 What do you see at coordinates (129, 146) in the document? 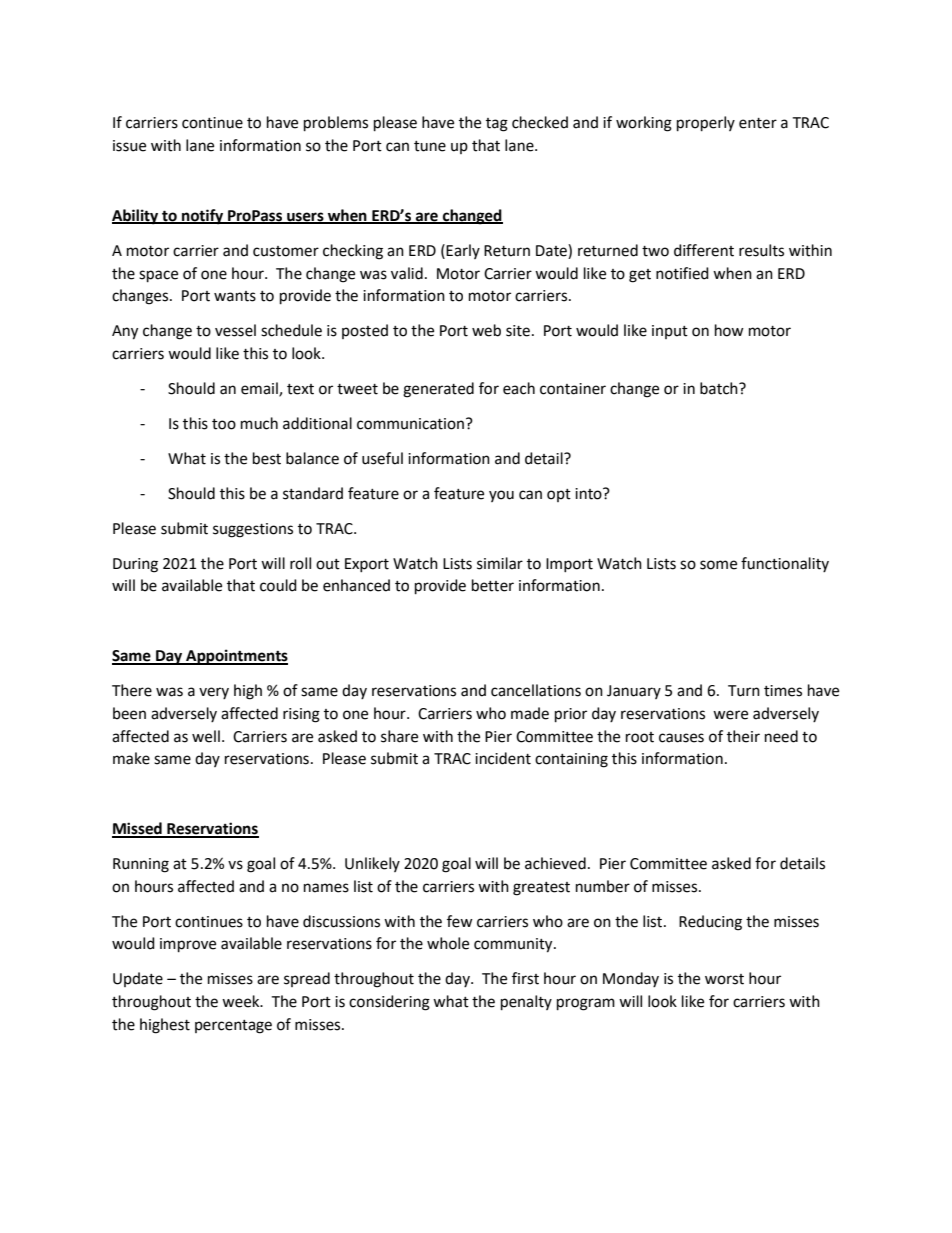
I see `issue` at bounding box center [129, 146].
